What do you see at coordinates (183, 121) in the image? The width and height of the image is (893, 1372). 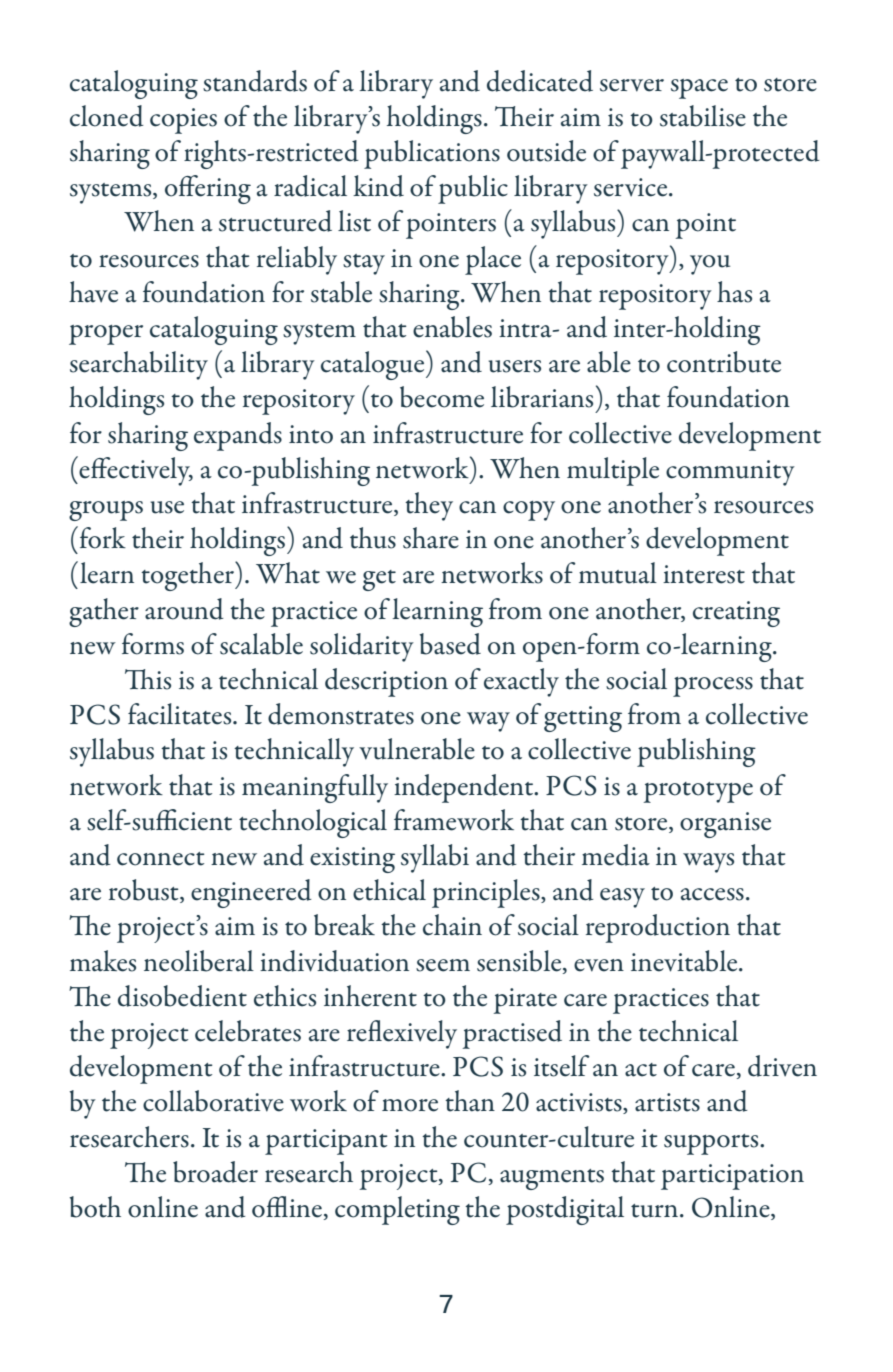 I see `copies` at bounding box center [183, 121].
